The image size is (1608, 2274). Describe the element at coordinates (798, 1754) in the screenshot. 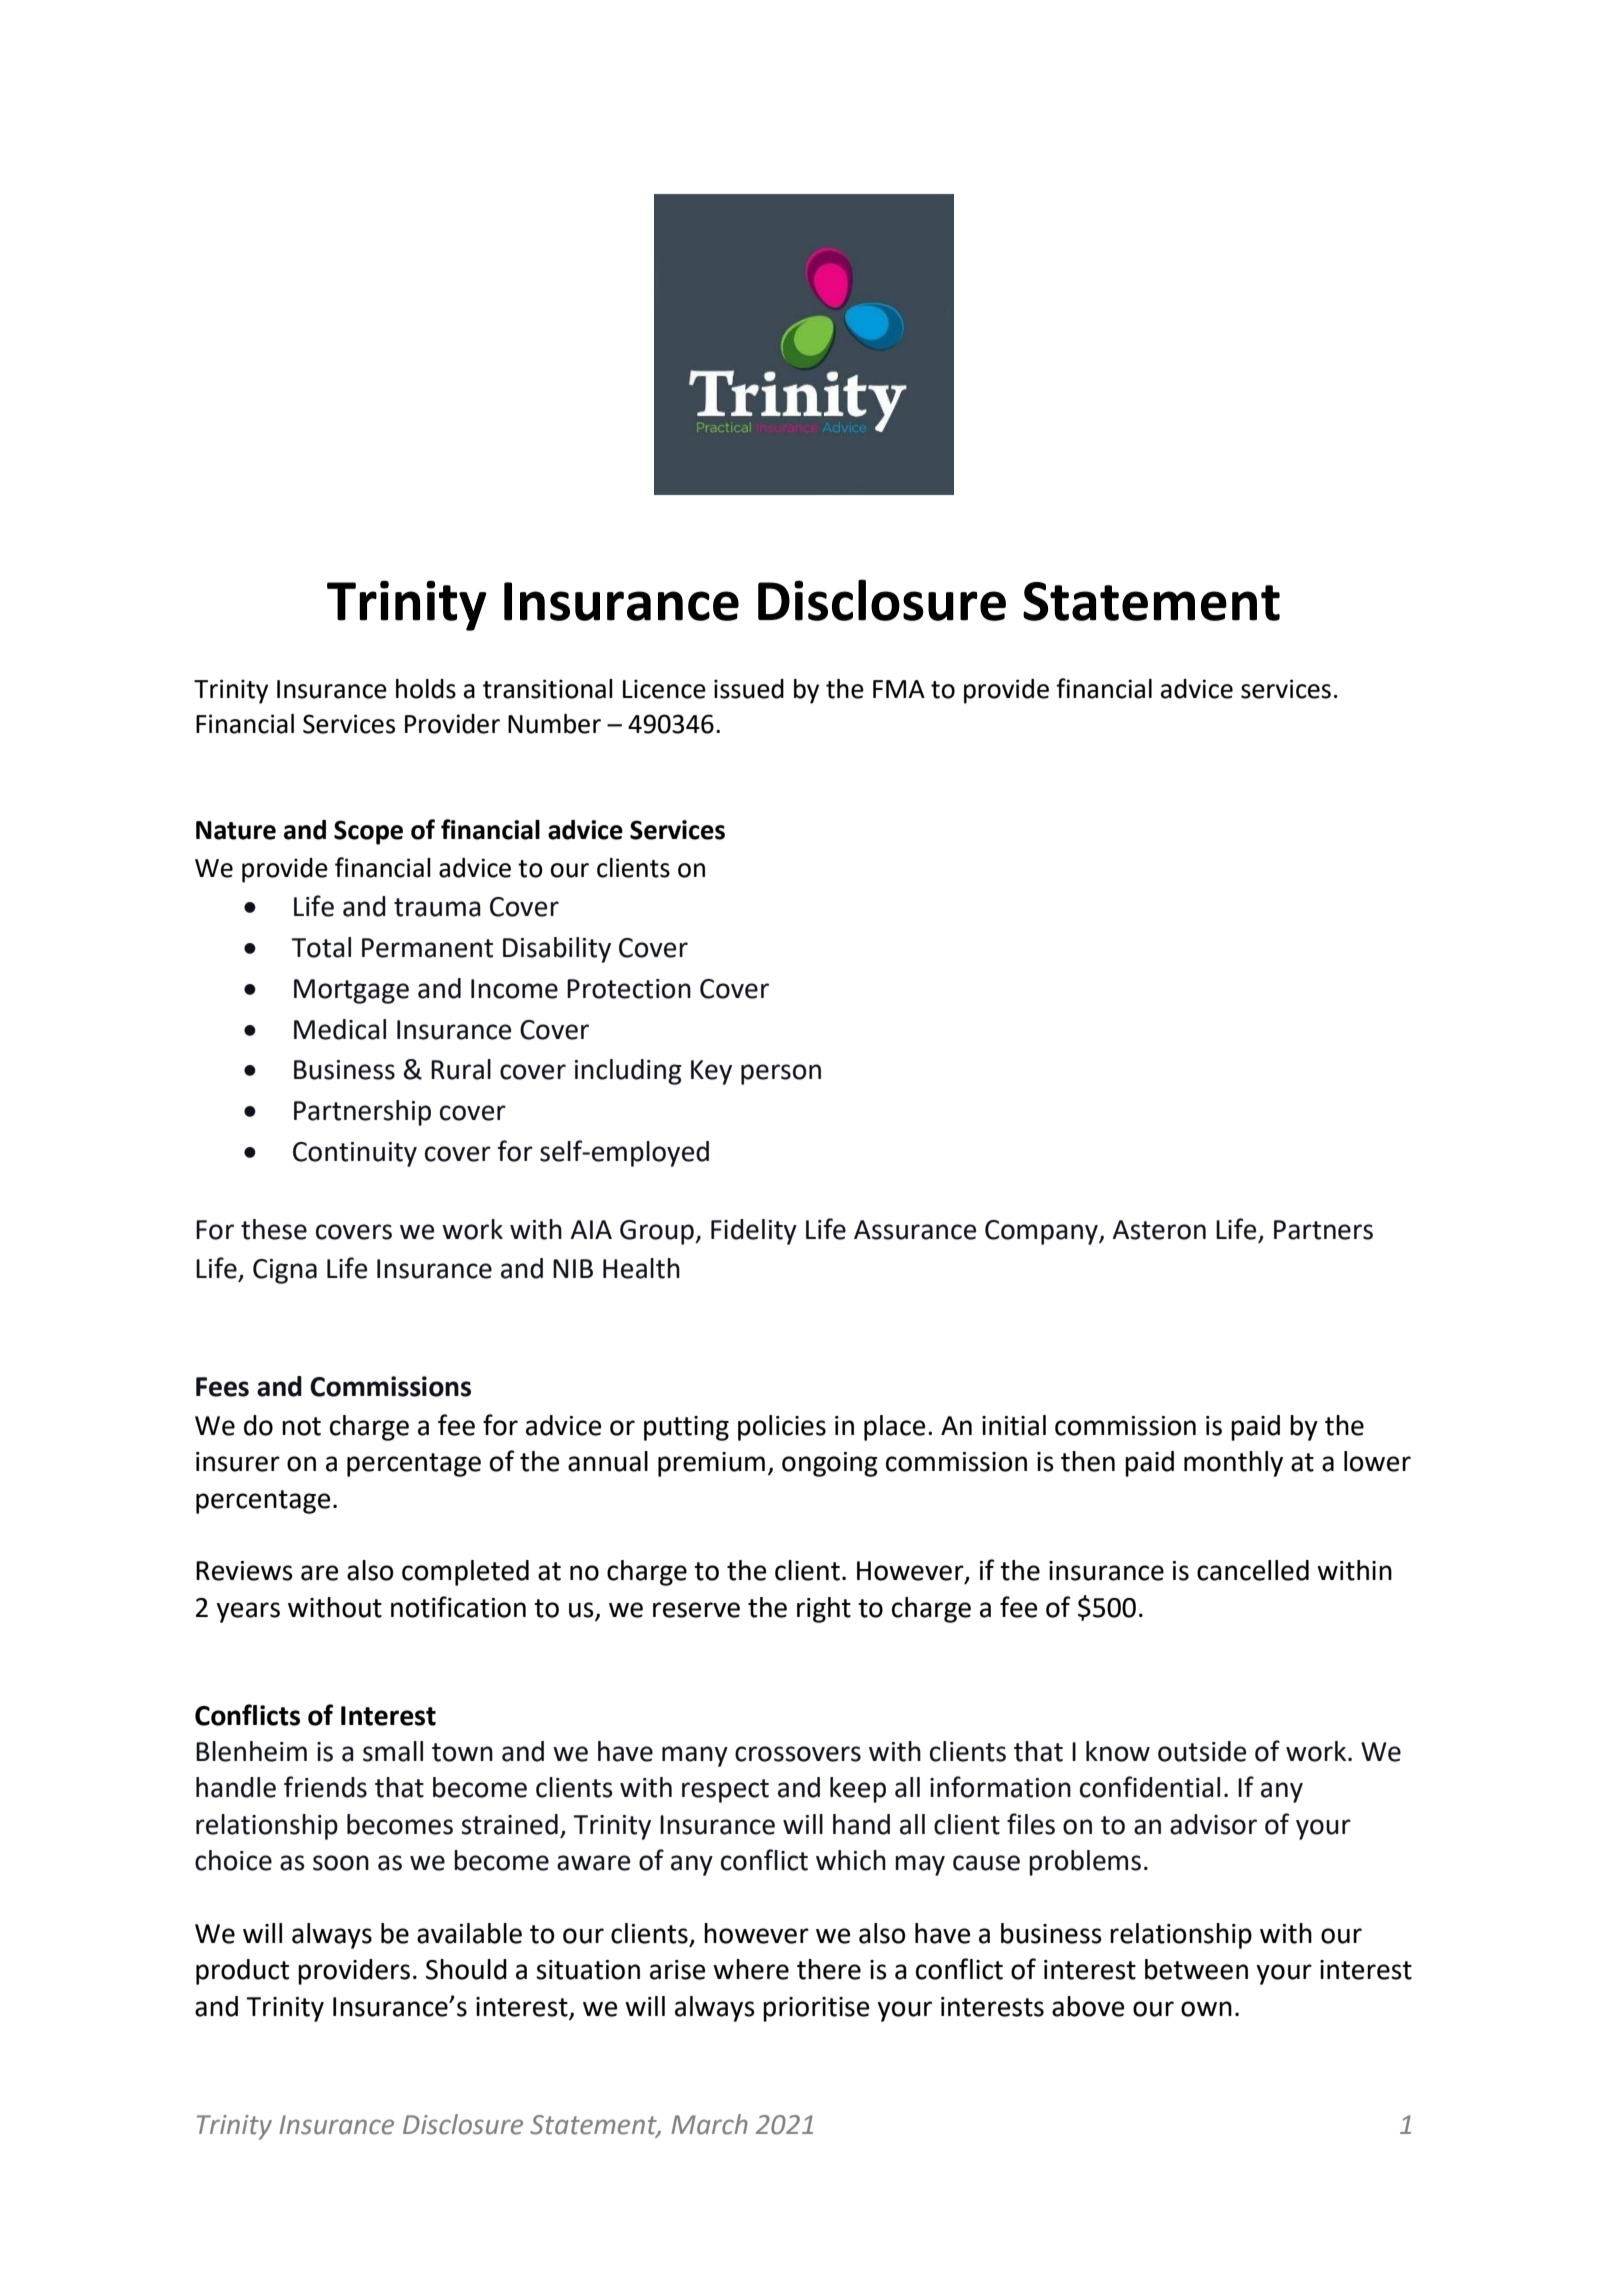

I see `crossovers` at that location.
